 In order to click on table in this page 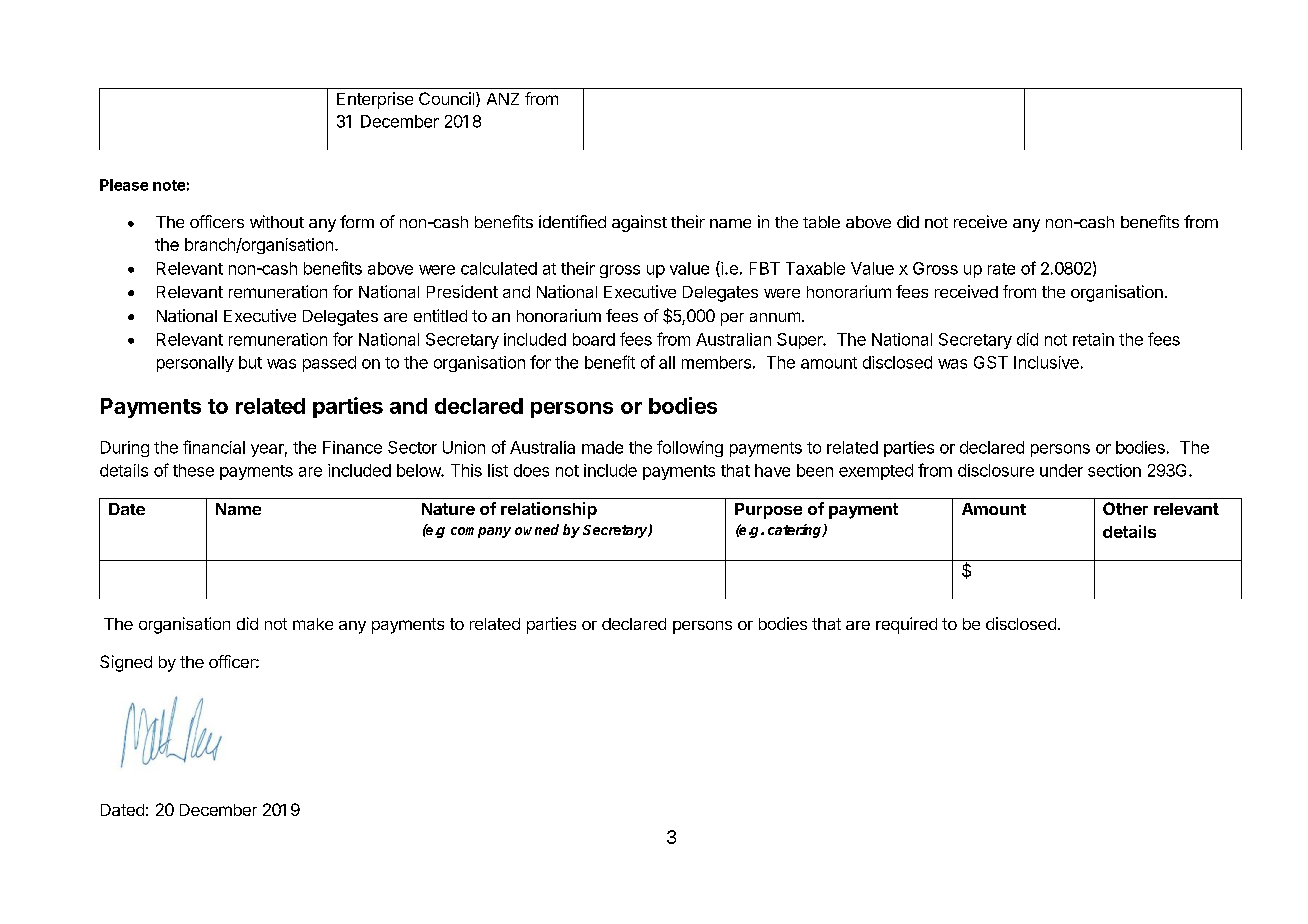, I will do `click(821, 222)`.
